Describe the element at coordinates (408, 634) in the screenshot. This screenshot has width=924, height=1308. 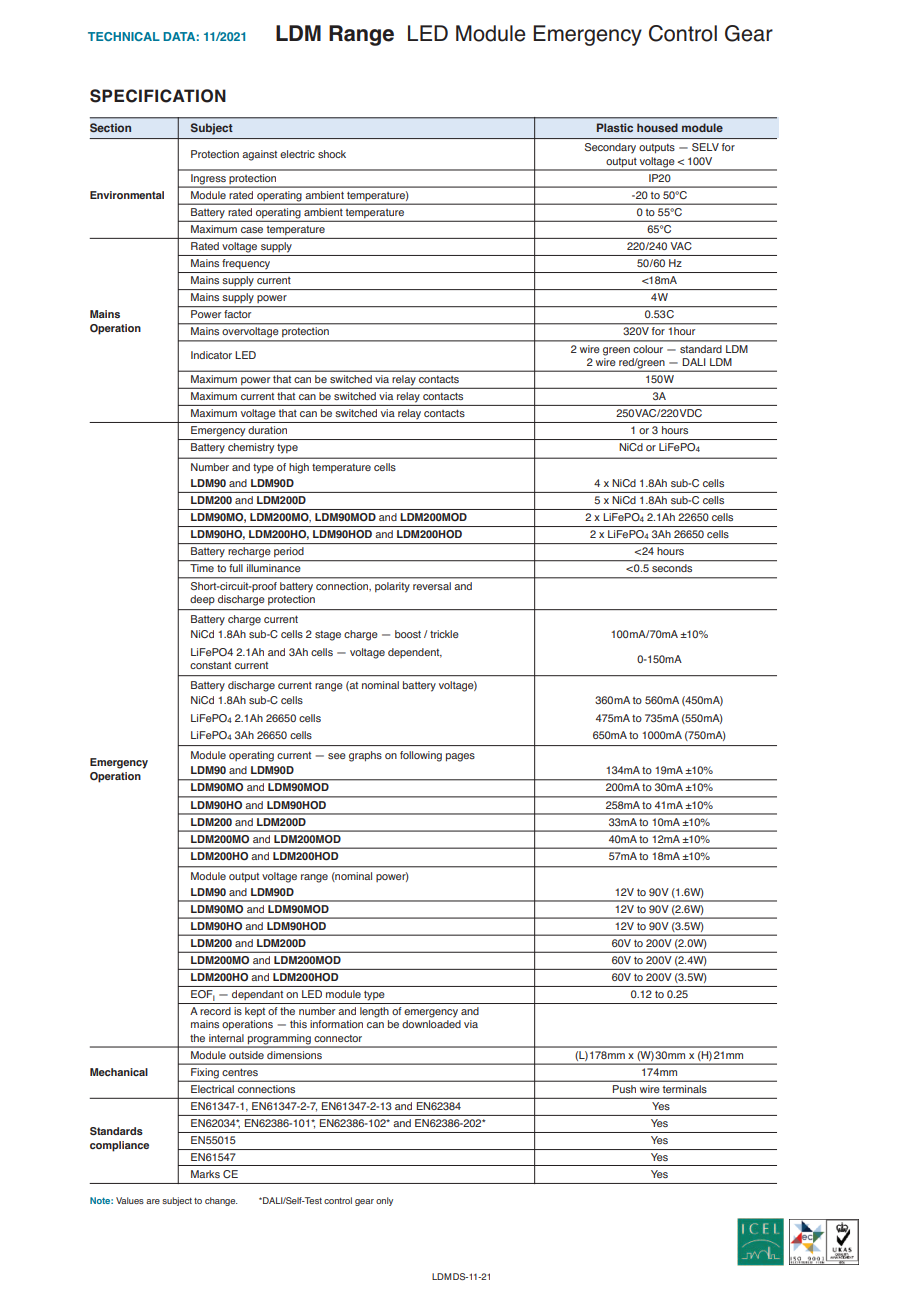
I see `boost` at that location.
